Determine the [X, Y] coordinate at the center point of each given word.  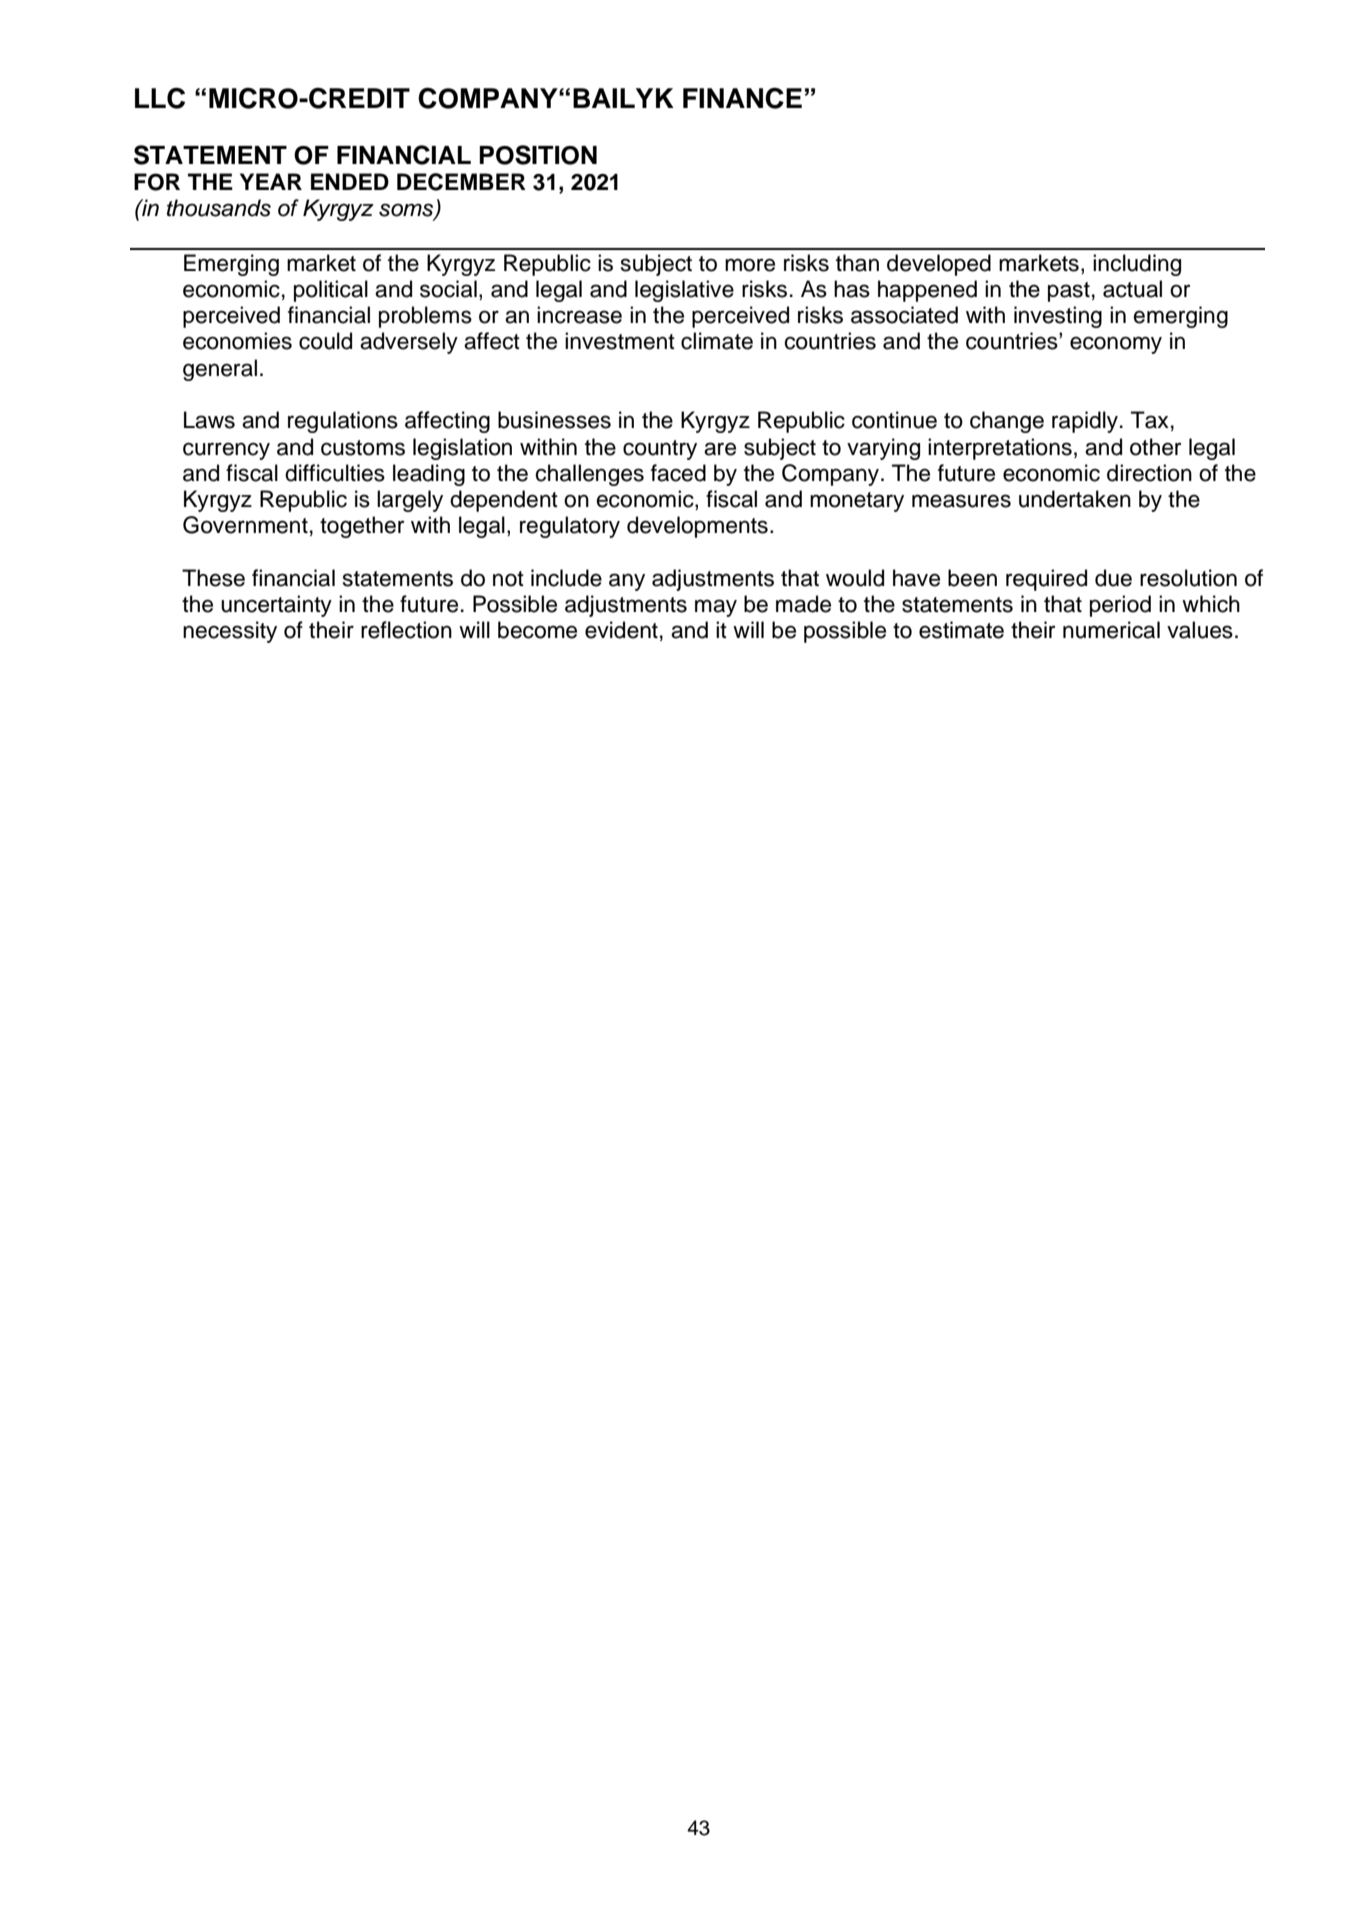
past [1069, 292]
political [331, 291]
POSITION [538, 155]
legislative [684, 291]
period [1120, 606]
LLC [160, 98]
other [1155, 447]
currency [226, 451]
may [716, 608]
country [660, 450]
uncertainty [276, 606]
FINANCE [742, 98]
